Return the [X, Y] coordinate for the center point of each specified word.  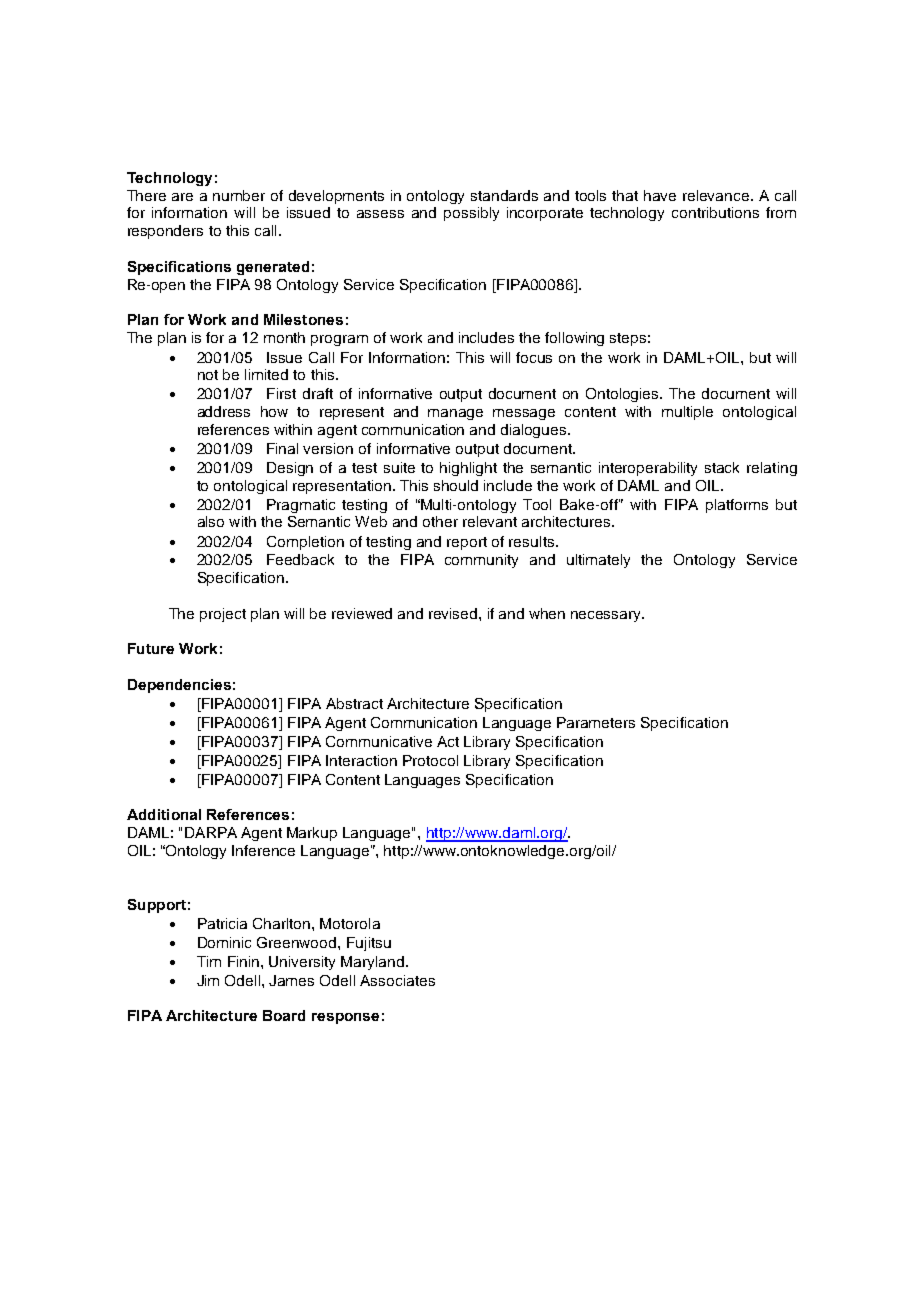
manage [455, 414]
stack [722, 467]
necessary [607, 616]
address [224, 411]
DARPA [211, 832]
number [239, 195]
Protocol [430, 760]
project [223, 615]
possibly [471, 214]
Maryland [374, 963]
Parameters [596, 722]
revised [454, 613]
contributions [715, 212]
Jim [208, 980]
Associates [397, 980]
